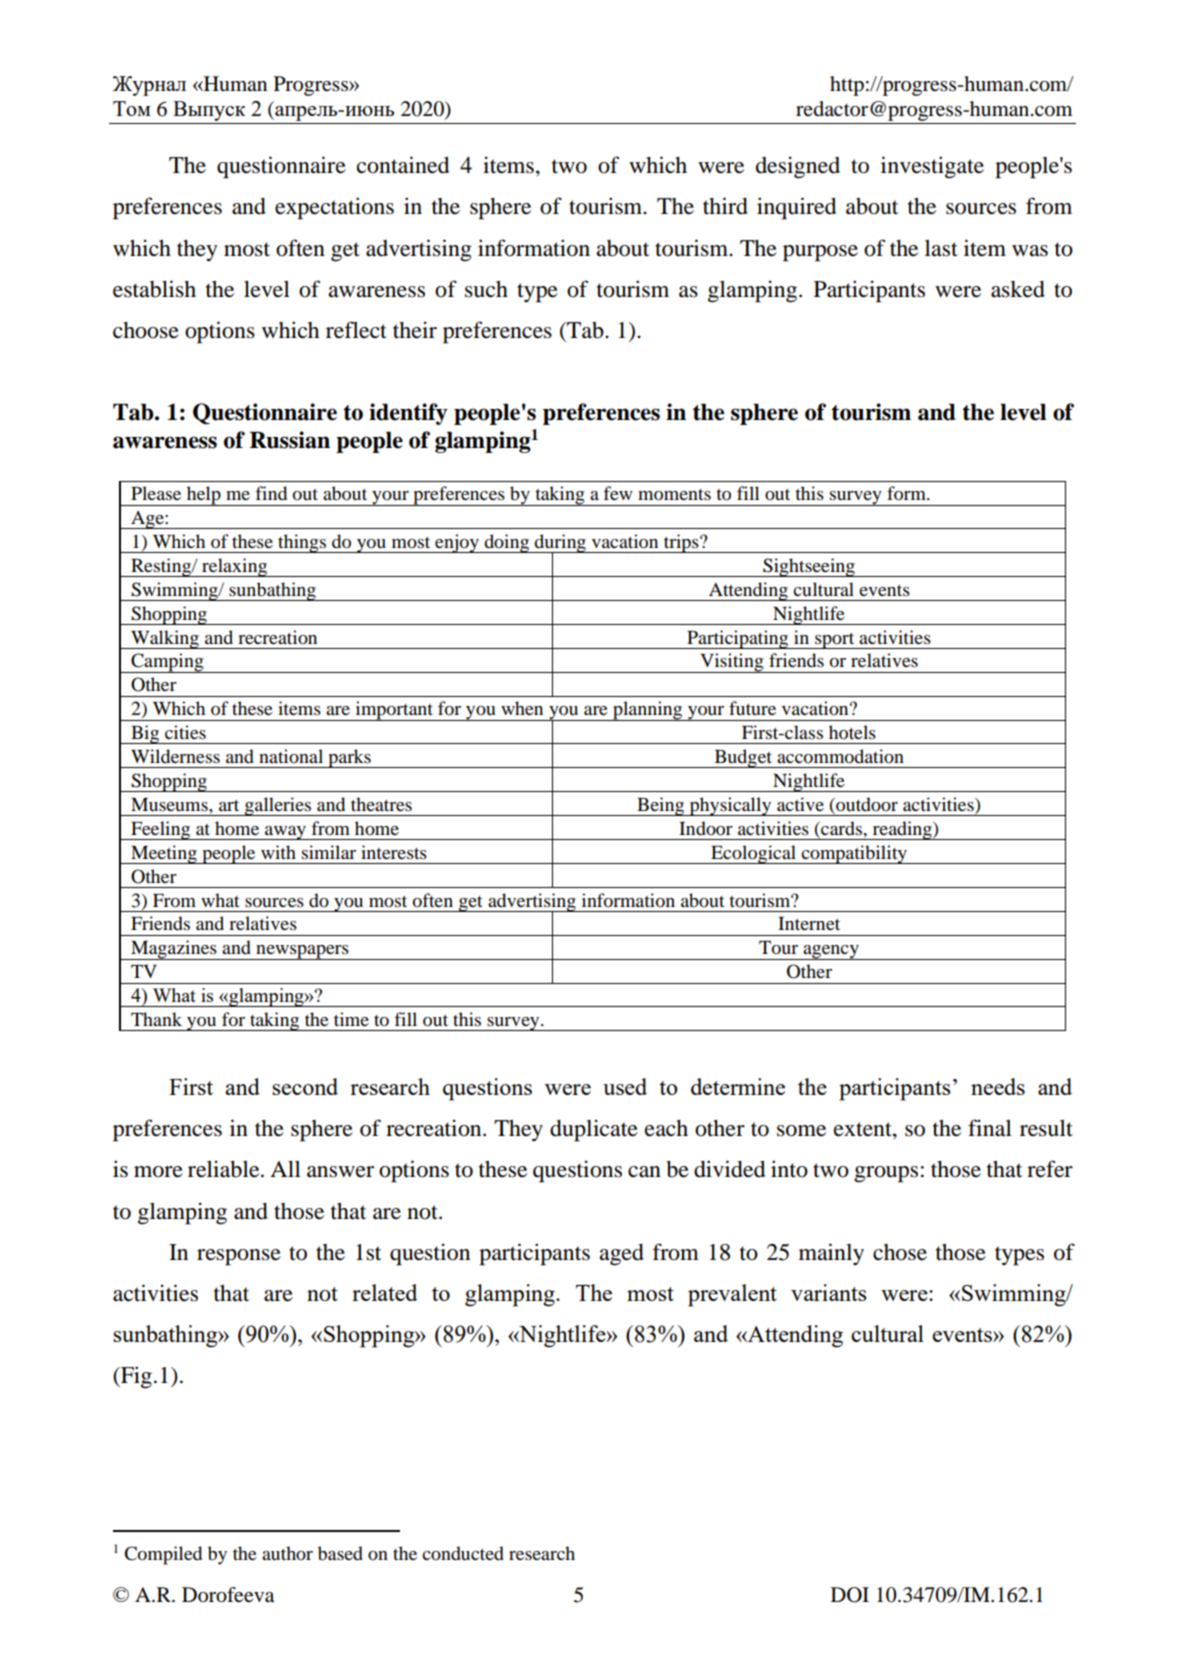  I want to click on variants, so click(829, 1292).
